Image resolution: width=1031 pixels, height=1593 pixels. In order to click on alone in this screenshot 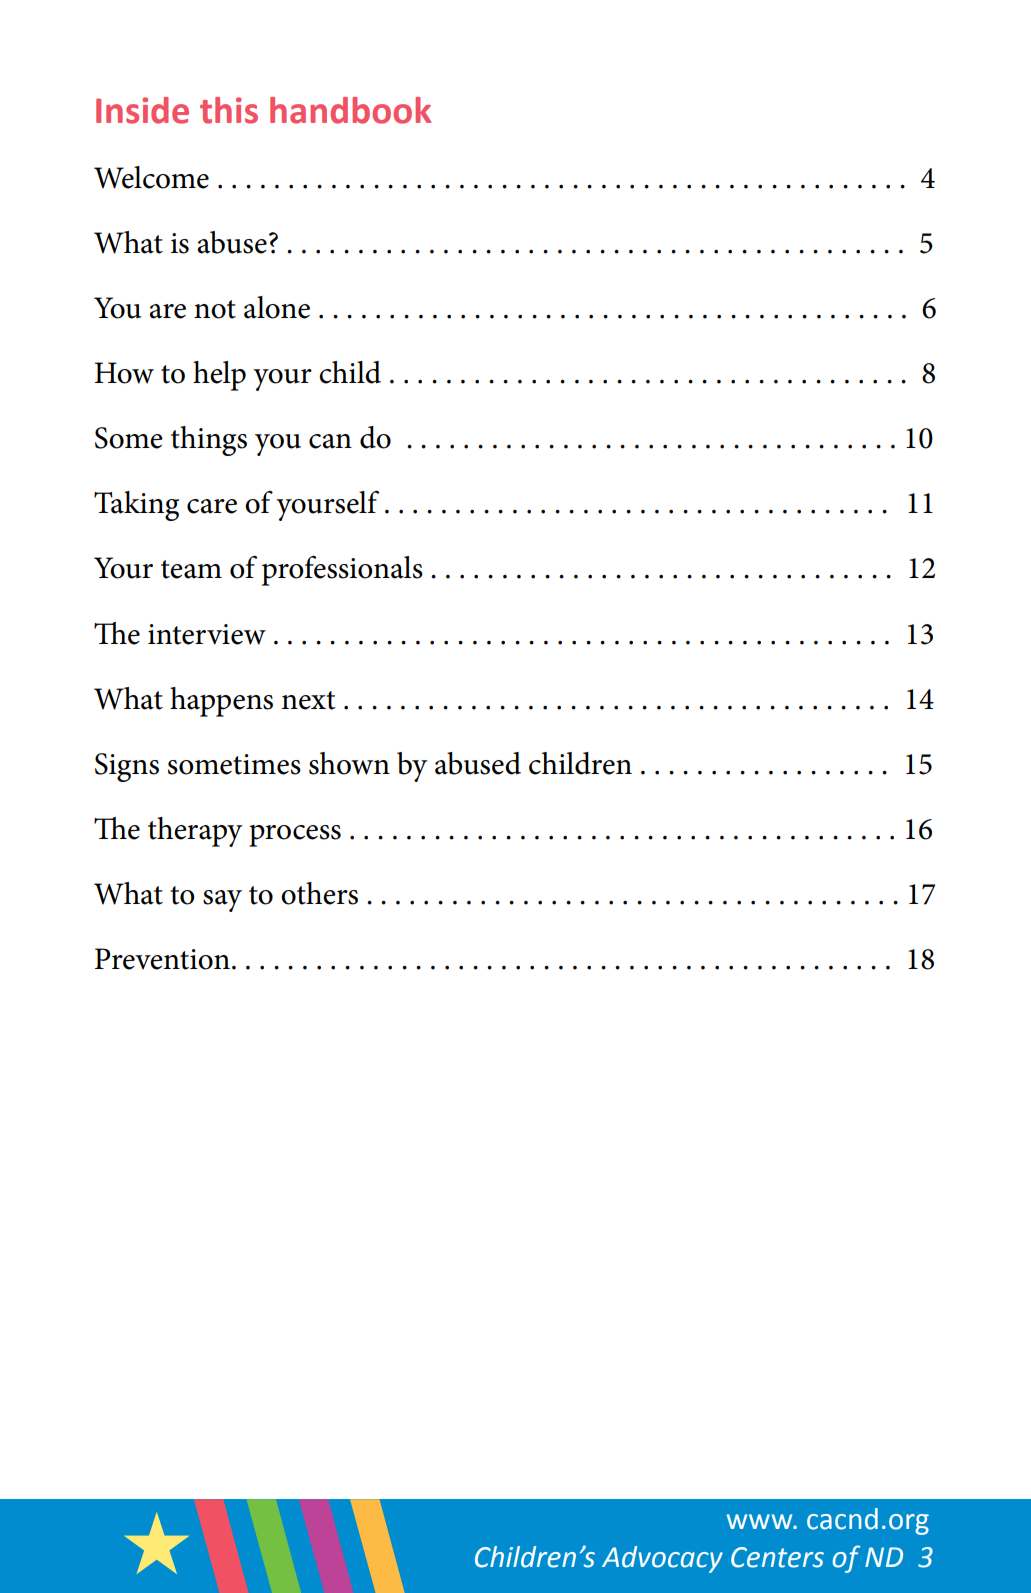, I will do `click(277, 307)`.
